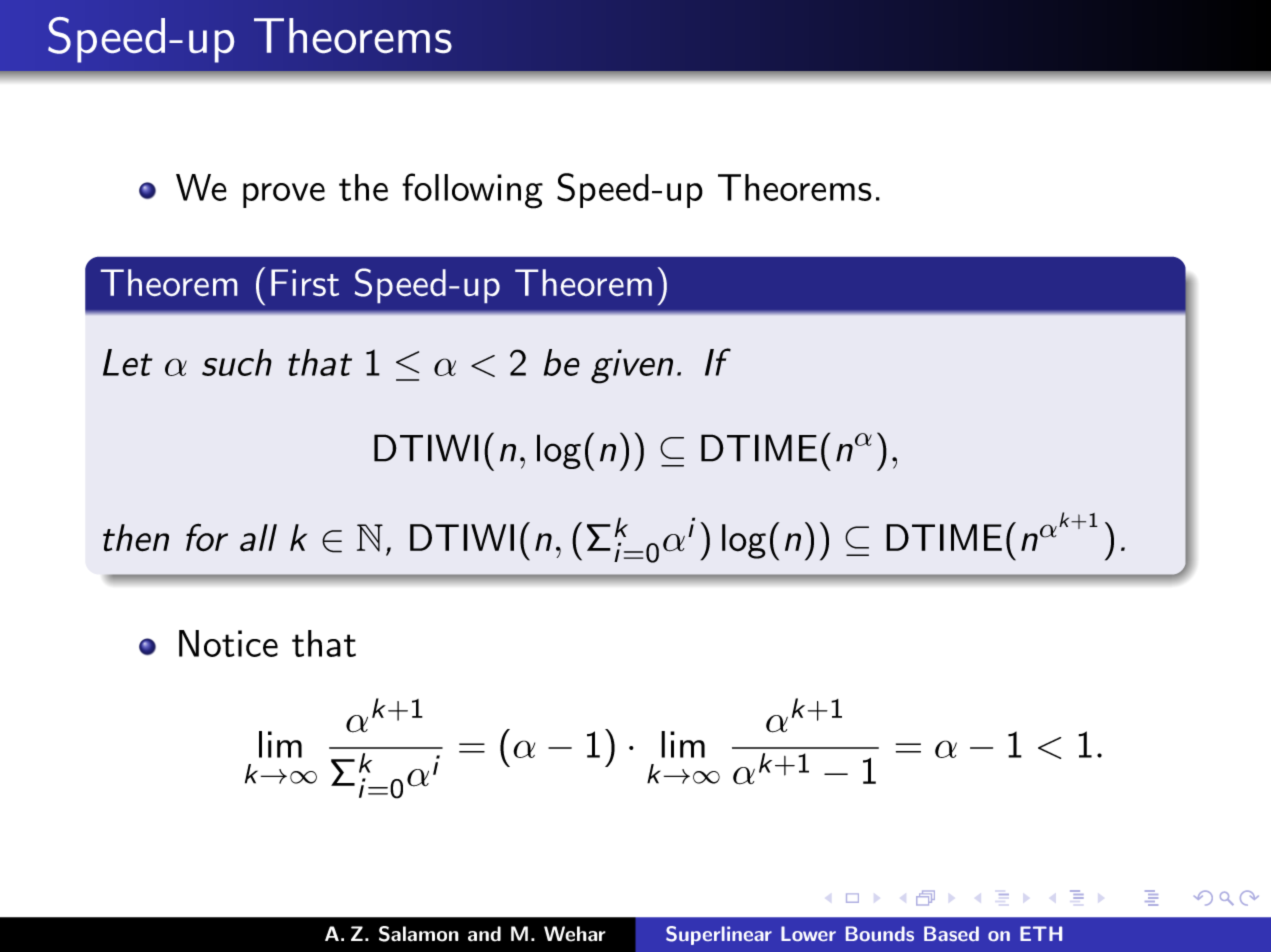 The width and height of the document is (1271, 952). What do you see at coordinates (284, 195) in the document?
I see `prove` at bounding box center [284, 195].
